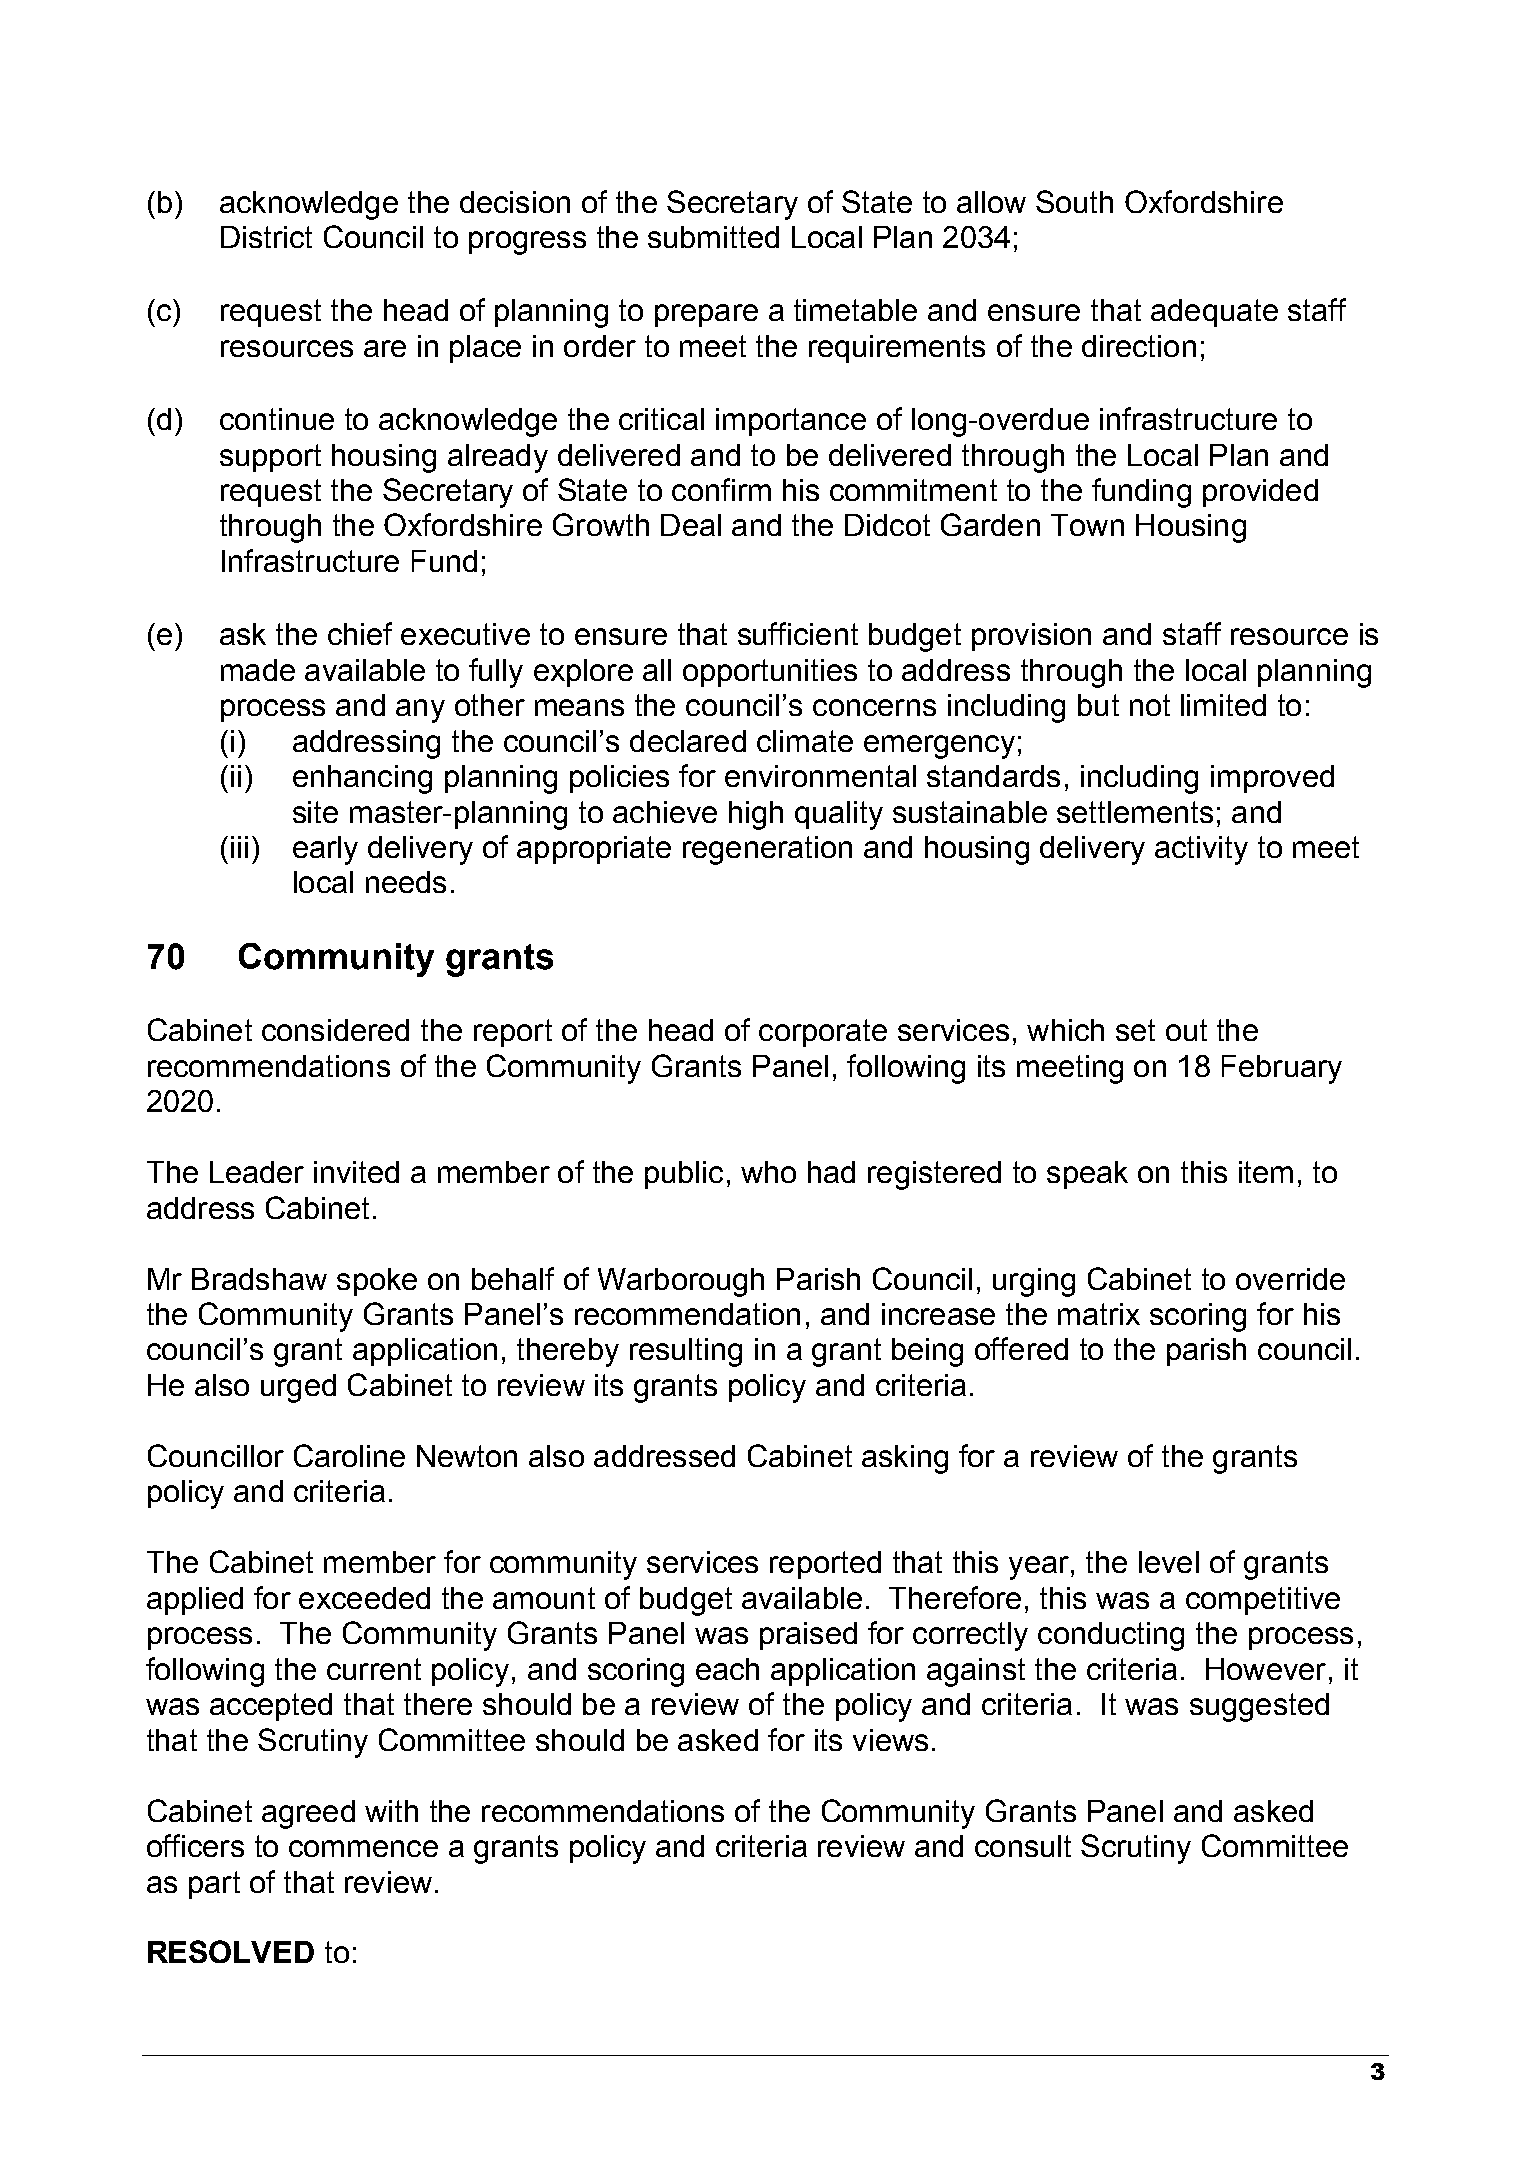 This document has width=1531, height=2164. What do you see at coordinates (713, 237) in the document?
I see `submitted` at bounding box center [713, 237].
